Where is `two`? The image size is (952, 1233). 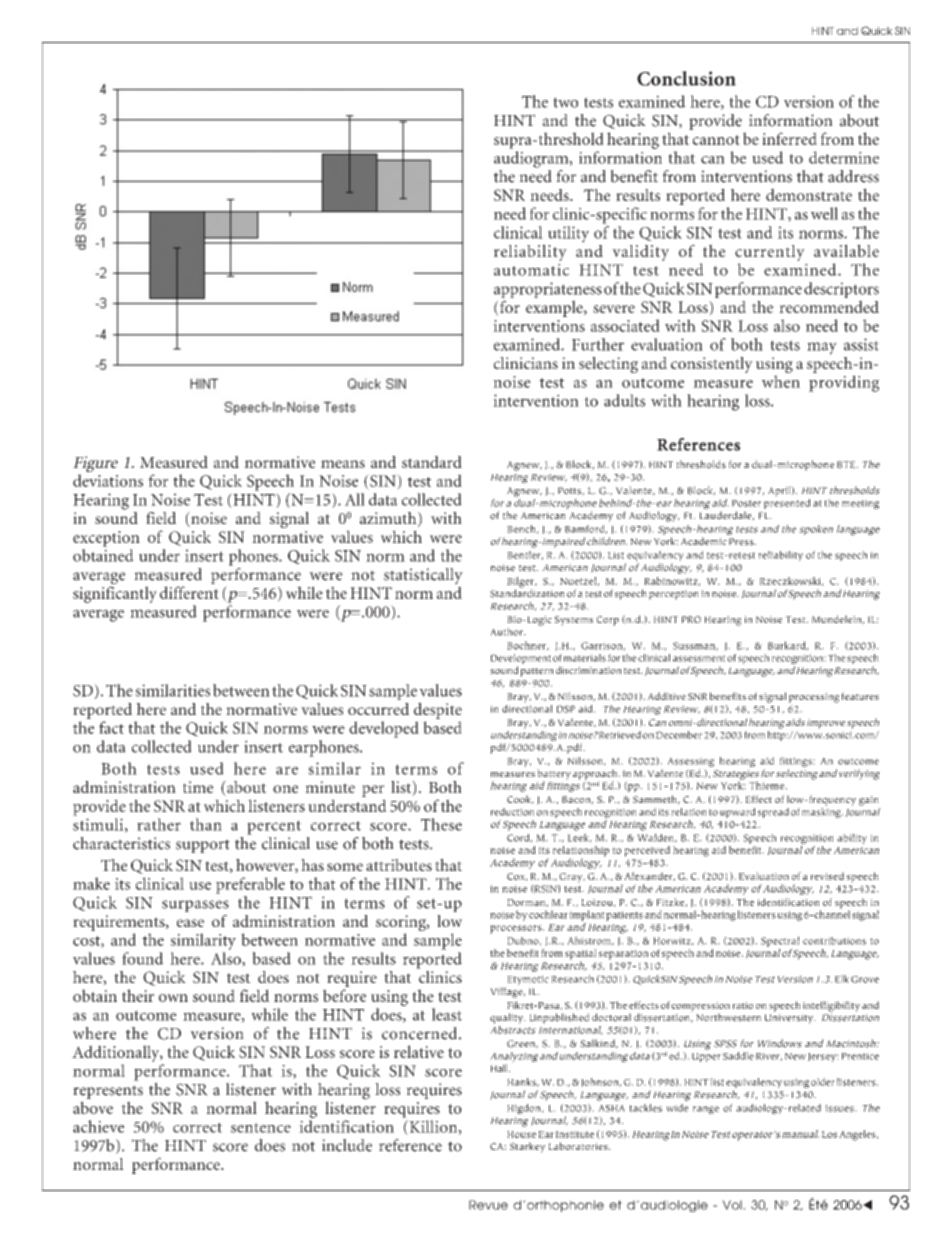 two is located at coordinates (565, 102).
